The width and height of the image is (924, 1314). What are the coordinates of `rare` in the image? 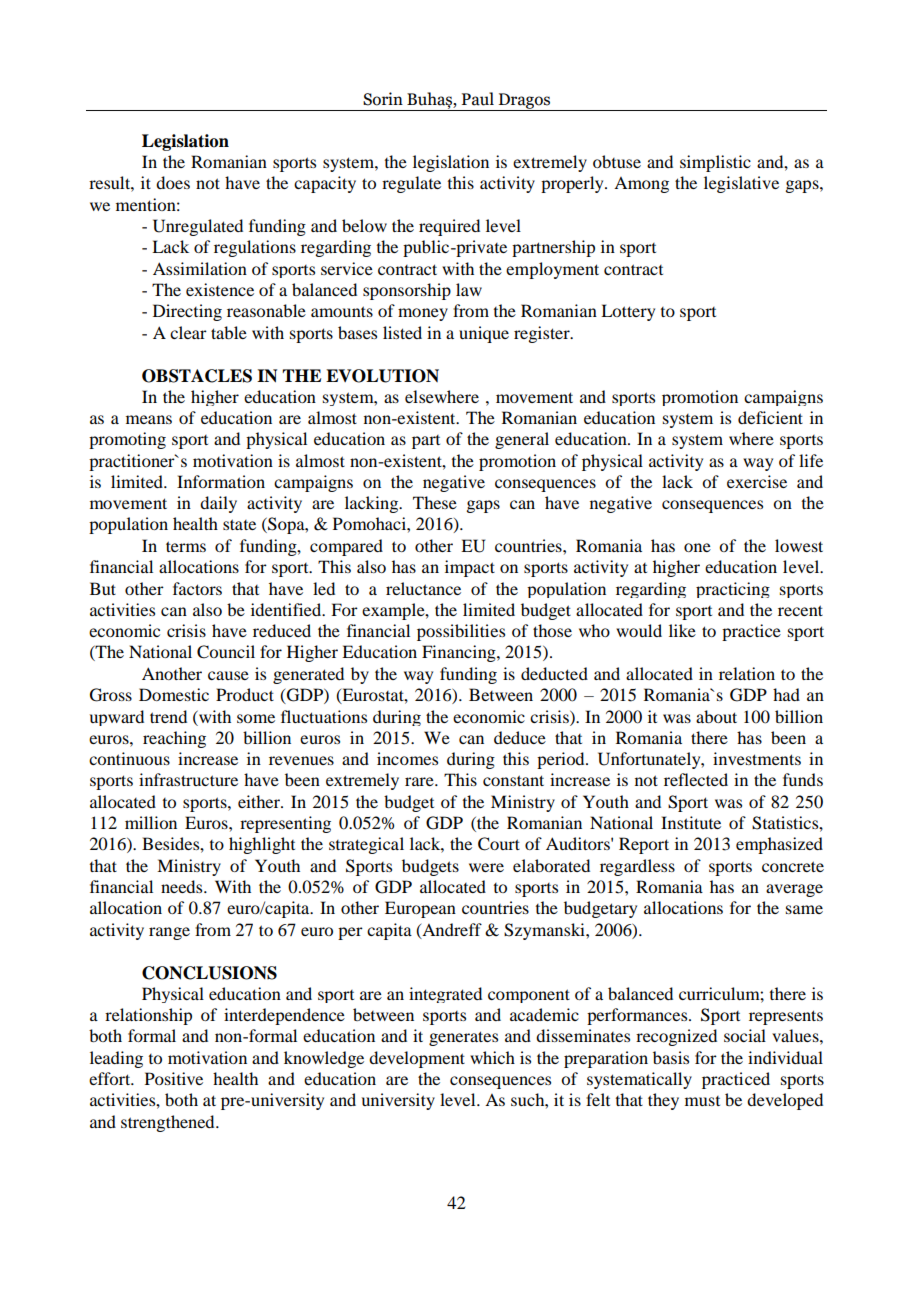 It's located at (420, 781).
